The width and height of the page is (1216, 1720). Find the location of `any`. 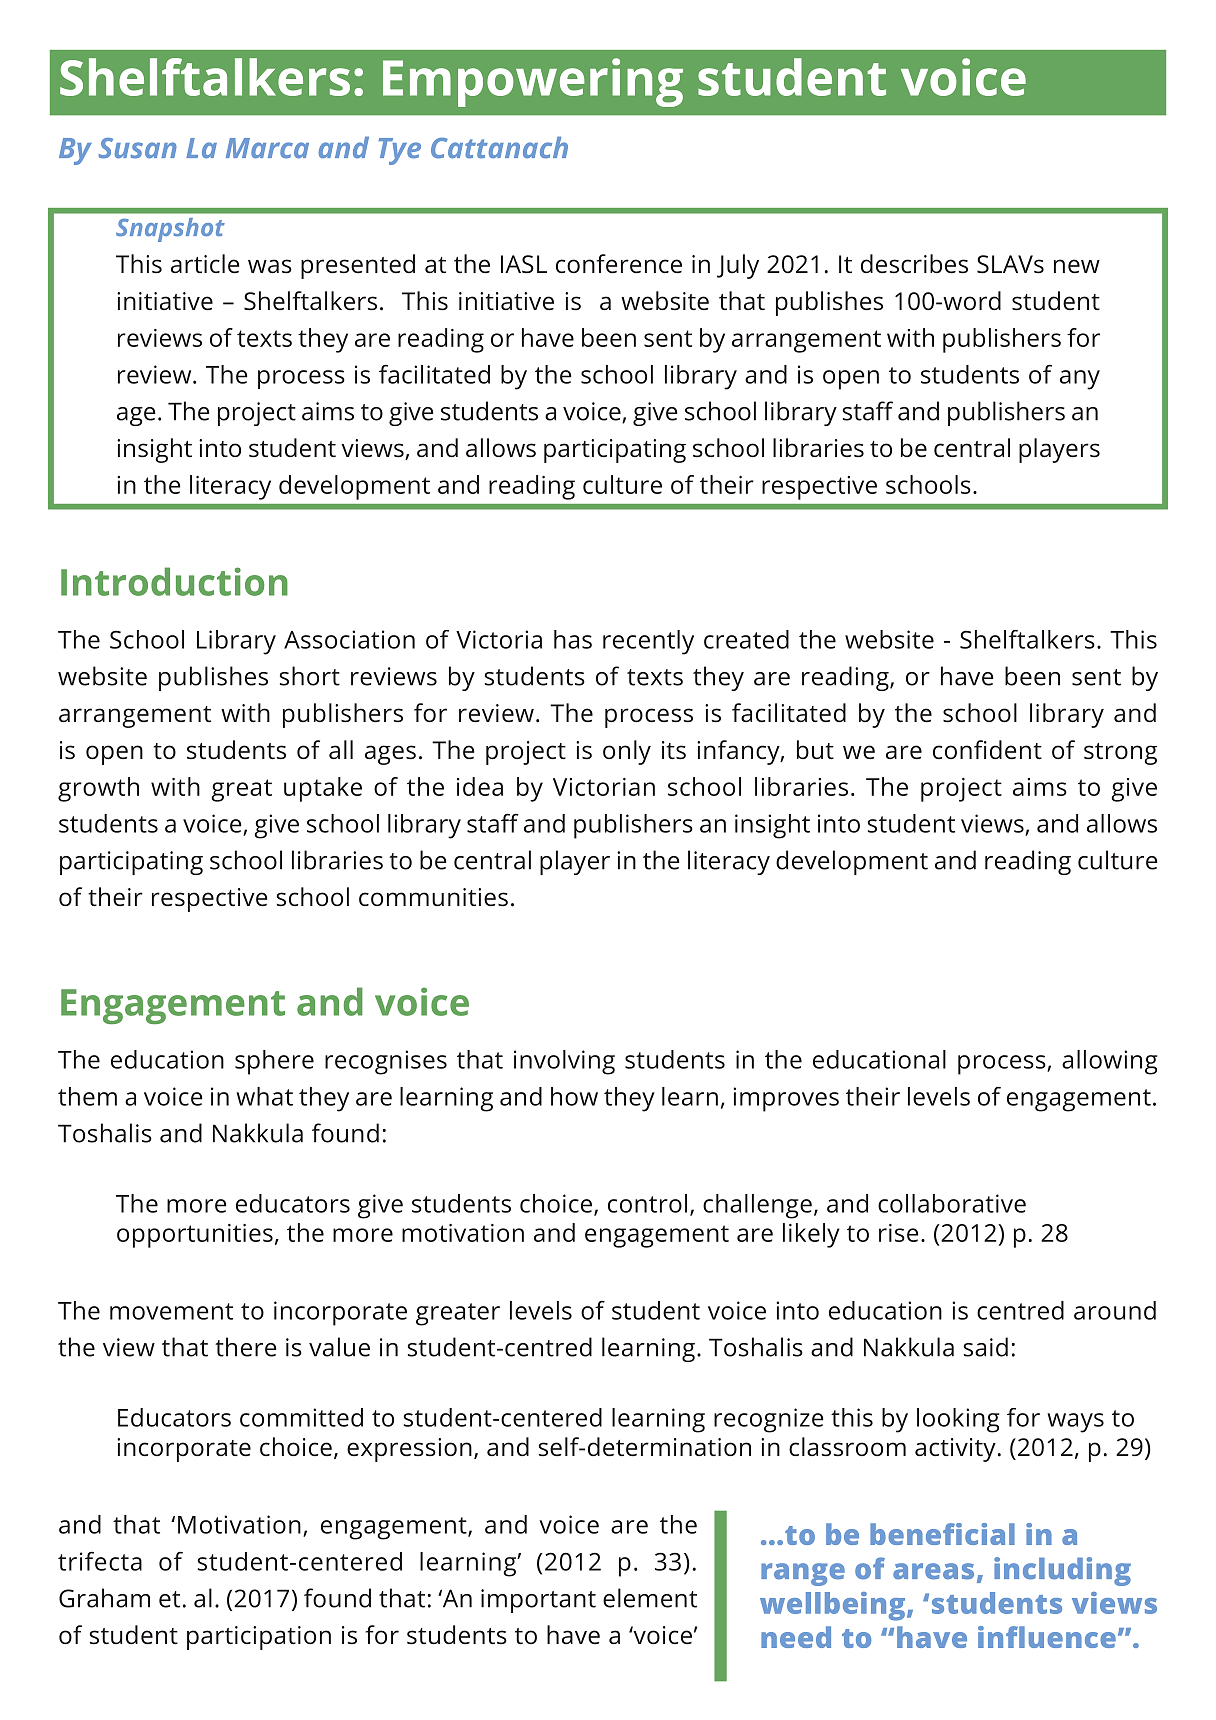

any is located at coordinates (1080, 380).
